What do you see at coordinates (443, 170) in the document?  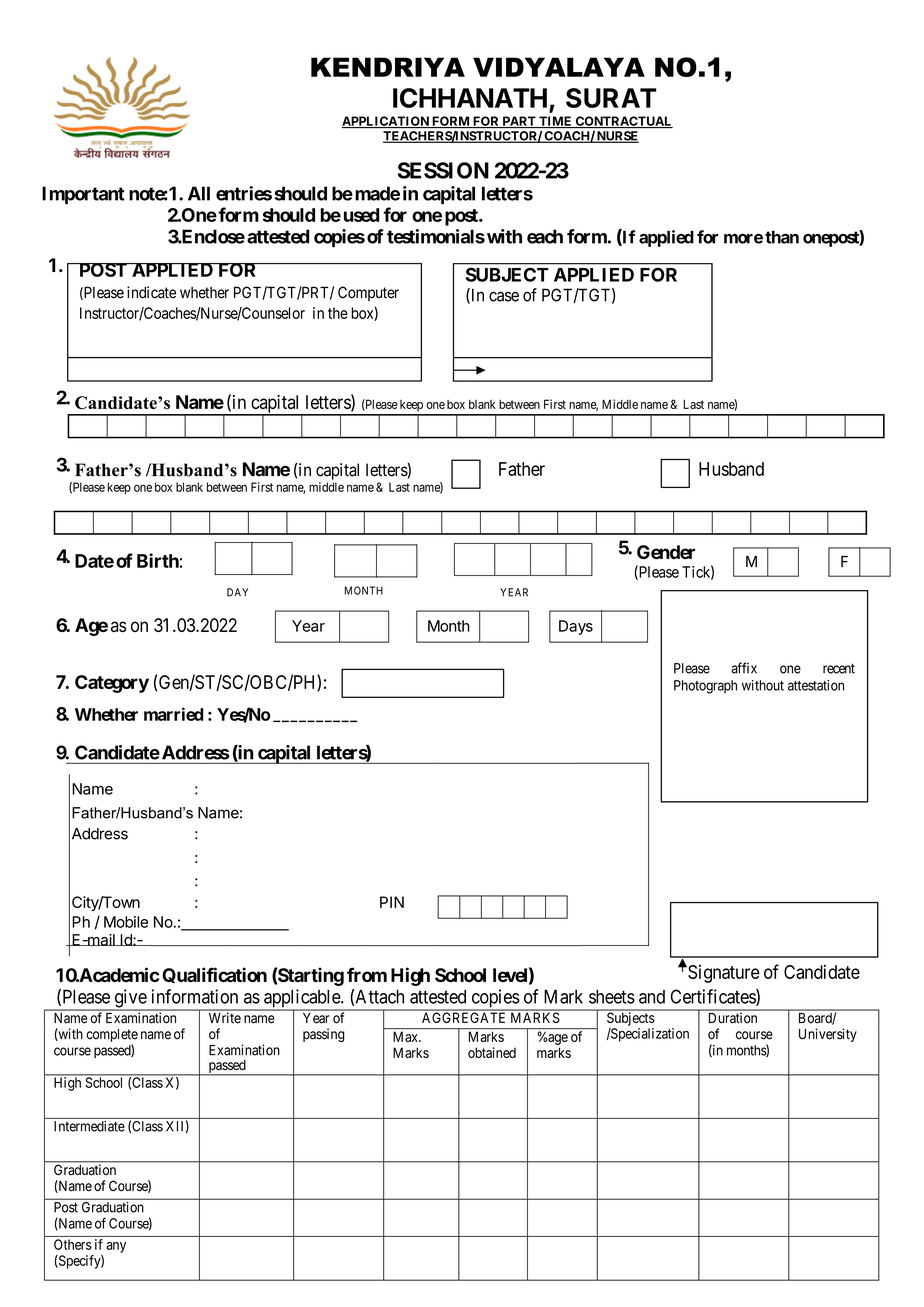 I see `SESSION` at bounding box center [443, 170].
